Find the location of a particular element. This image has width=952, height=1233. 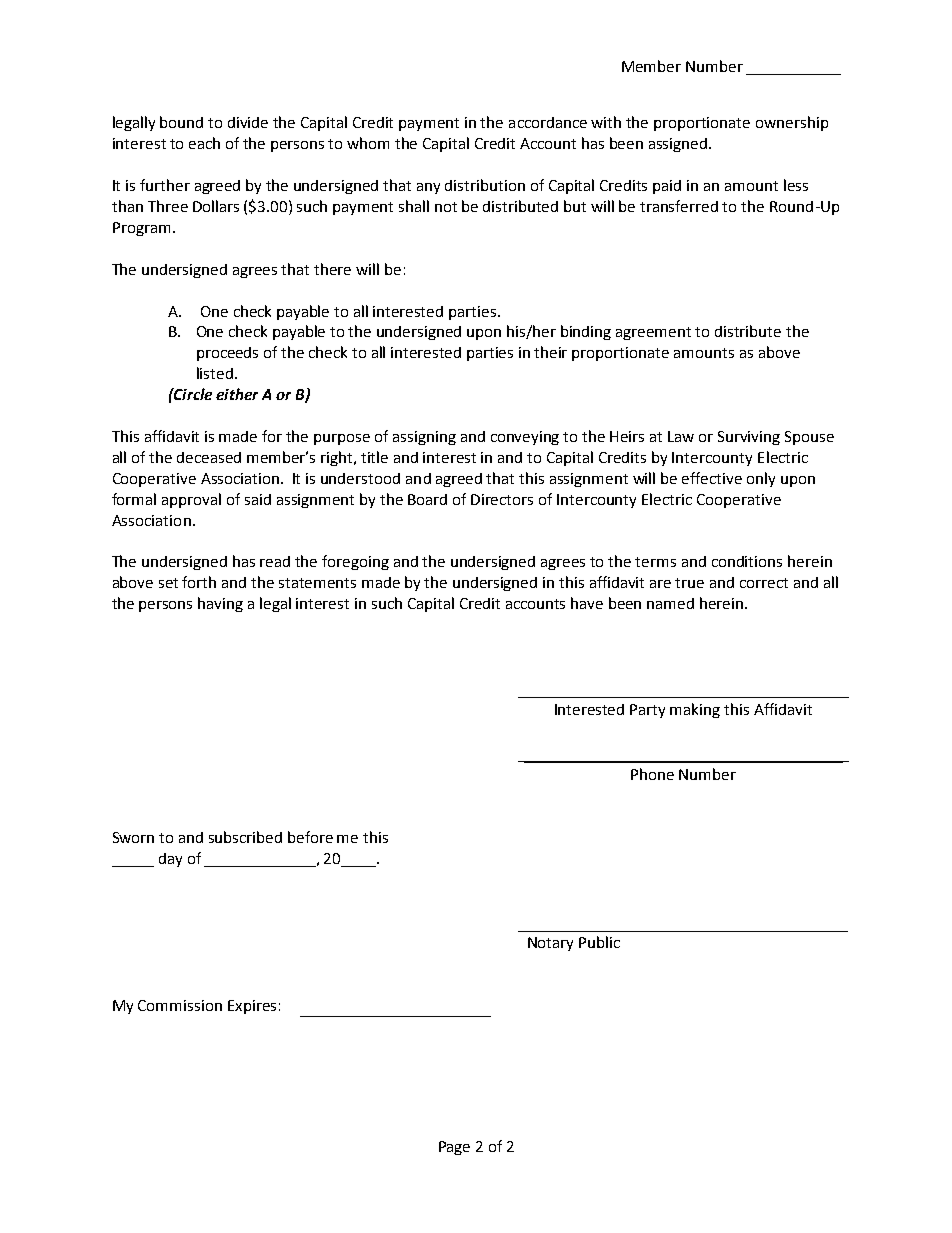

before is located at coordinates (310, 837).
